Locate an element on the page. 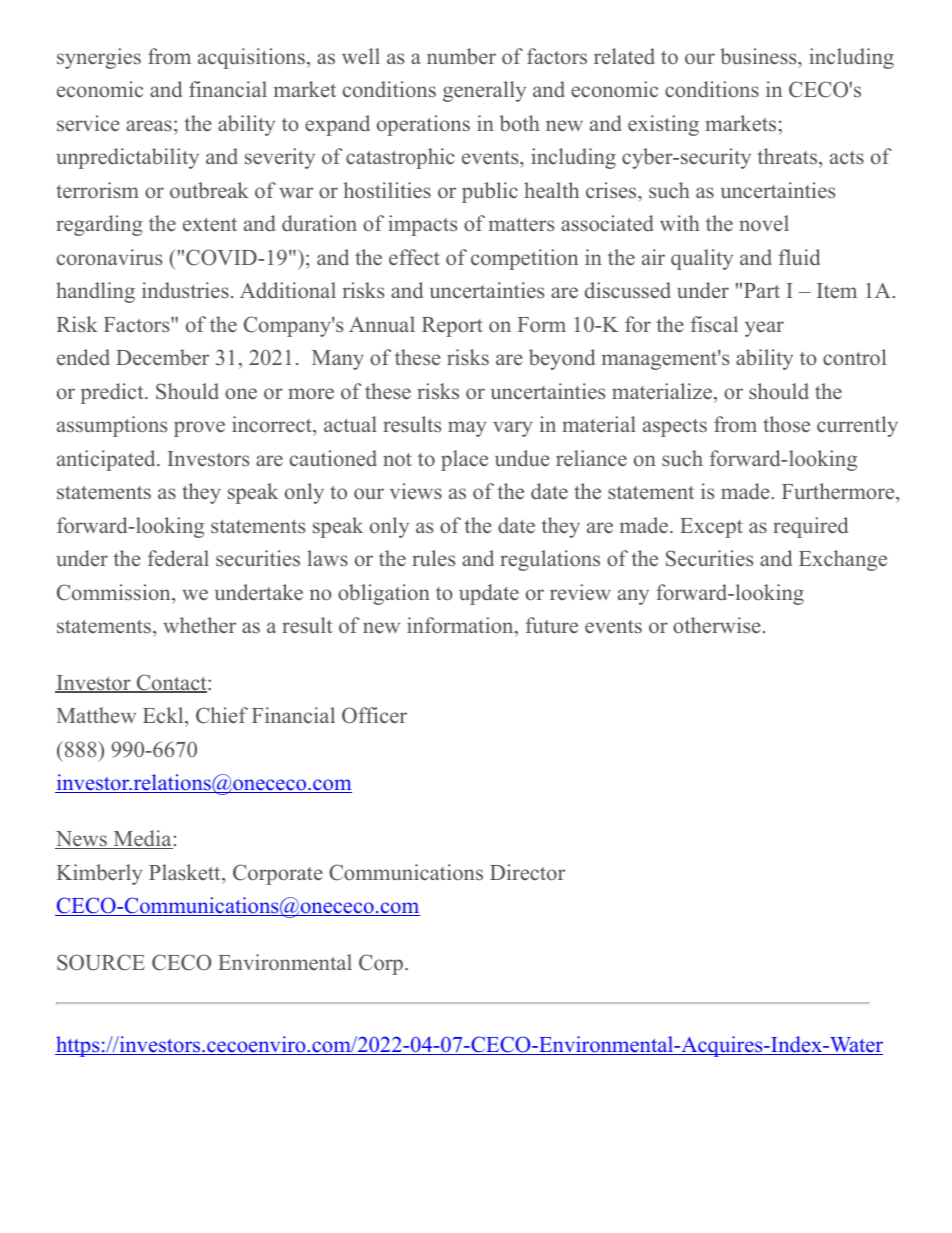 The width and height of the image is (952, 1233). future is located at coordinates (552, 625).
